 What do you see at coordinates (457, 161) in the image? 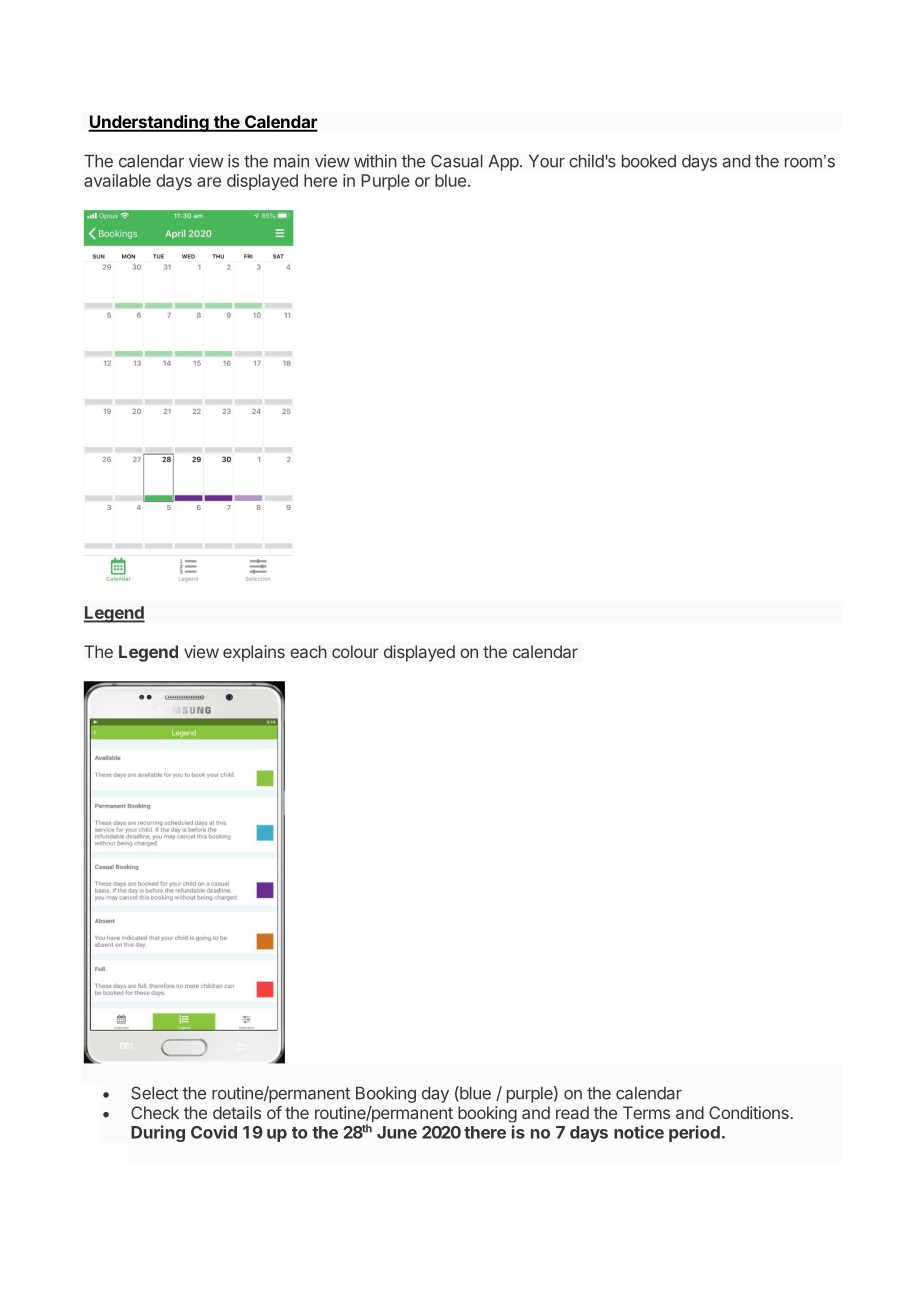
I see `Casual` at bounding box center [457, 161].
